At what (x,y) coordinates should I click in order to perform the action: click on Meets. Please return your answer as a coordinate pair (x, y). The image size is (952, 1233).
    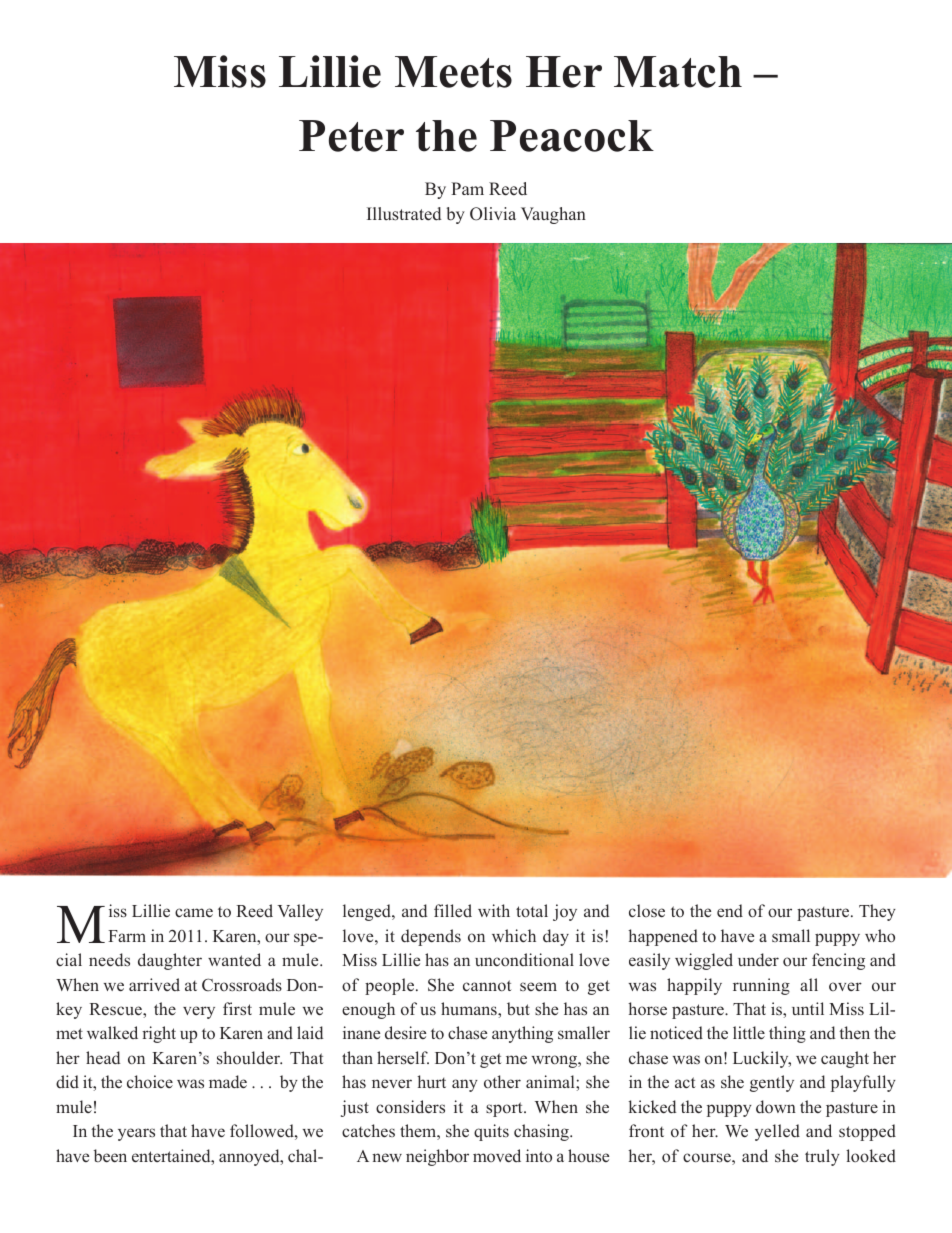
    Looking at the image, I should click on (453, 72).
